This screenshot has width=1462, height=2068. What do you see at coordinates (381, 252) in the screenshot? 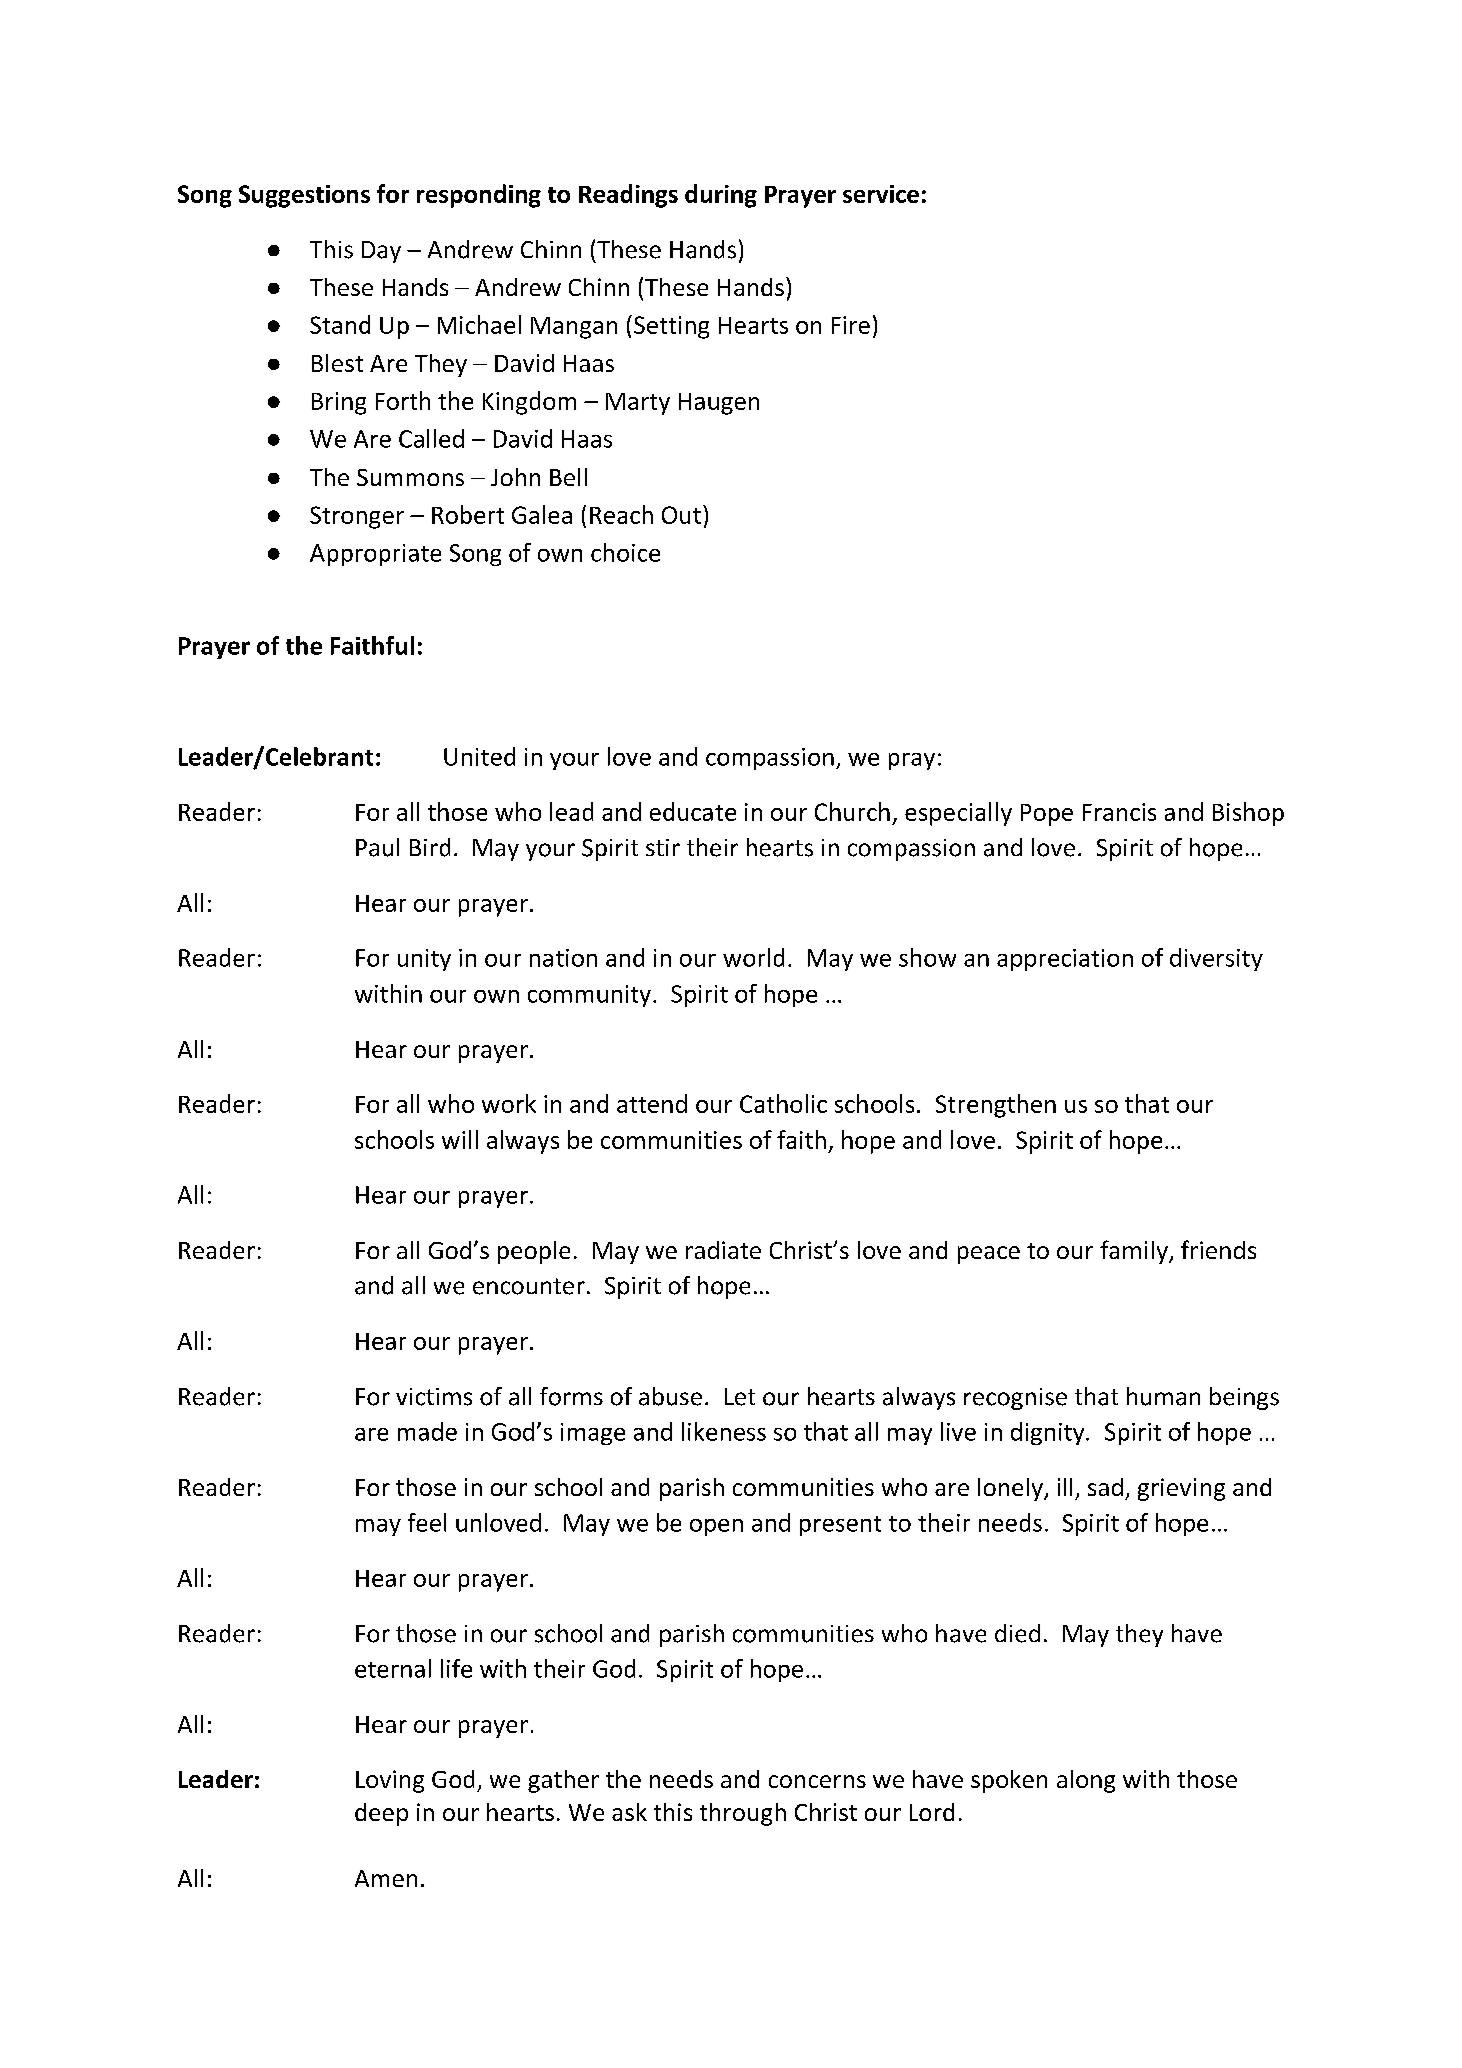
I see `Day` at bounding box center [381, 252].
